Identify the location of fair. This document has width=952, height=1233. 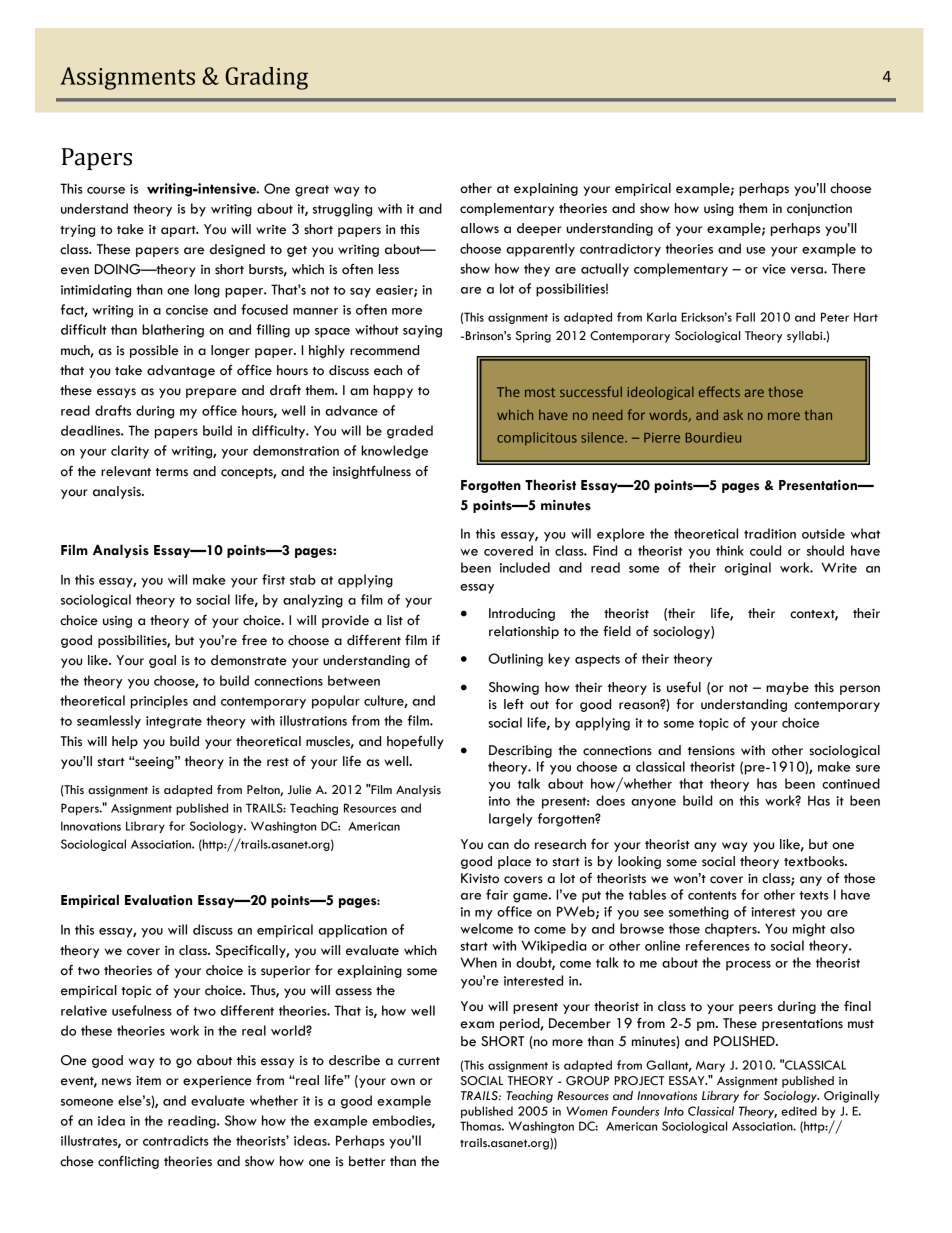
(497, 894).
